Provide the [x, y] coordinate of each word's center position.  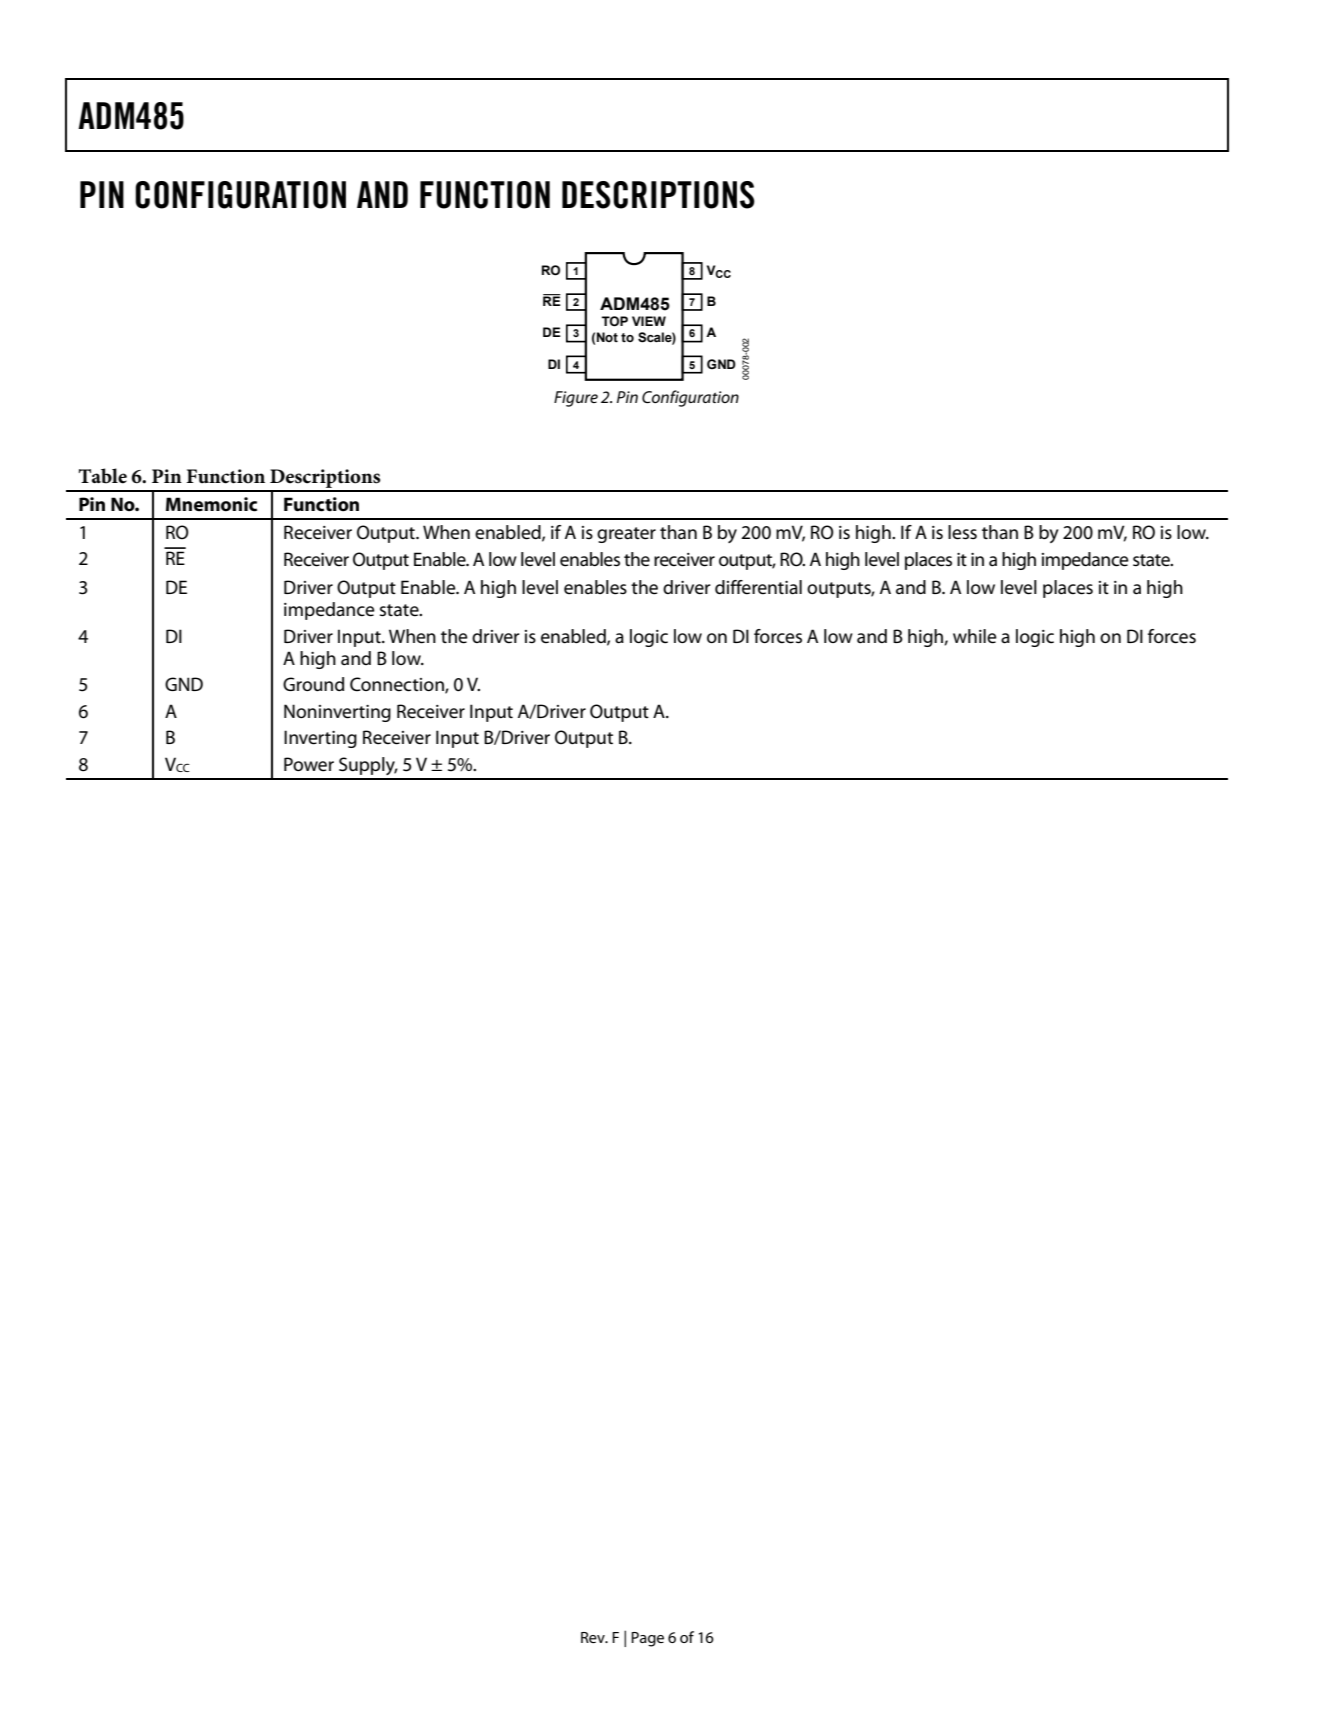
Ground [313, 684]
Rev [594, 1637]
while [975, 636]
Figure [576, 399]
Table [103, 476]
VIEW [649, 321]
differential [758, 587]
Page [647, 1639]
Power [309, 764]
